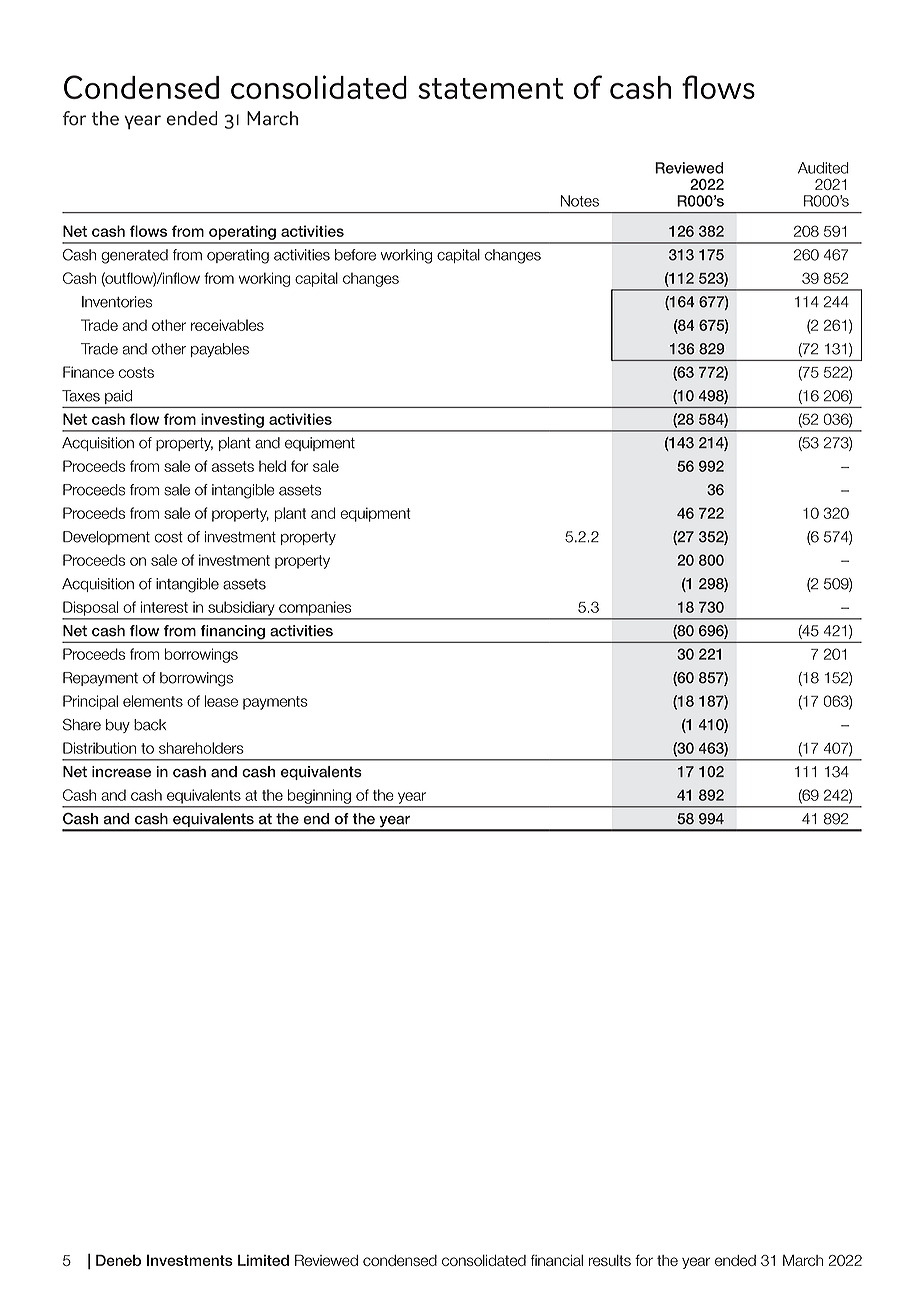  What do you see at coordinates (491, 88) in the document?
I see `statement` at bounding box center [491, 88].
